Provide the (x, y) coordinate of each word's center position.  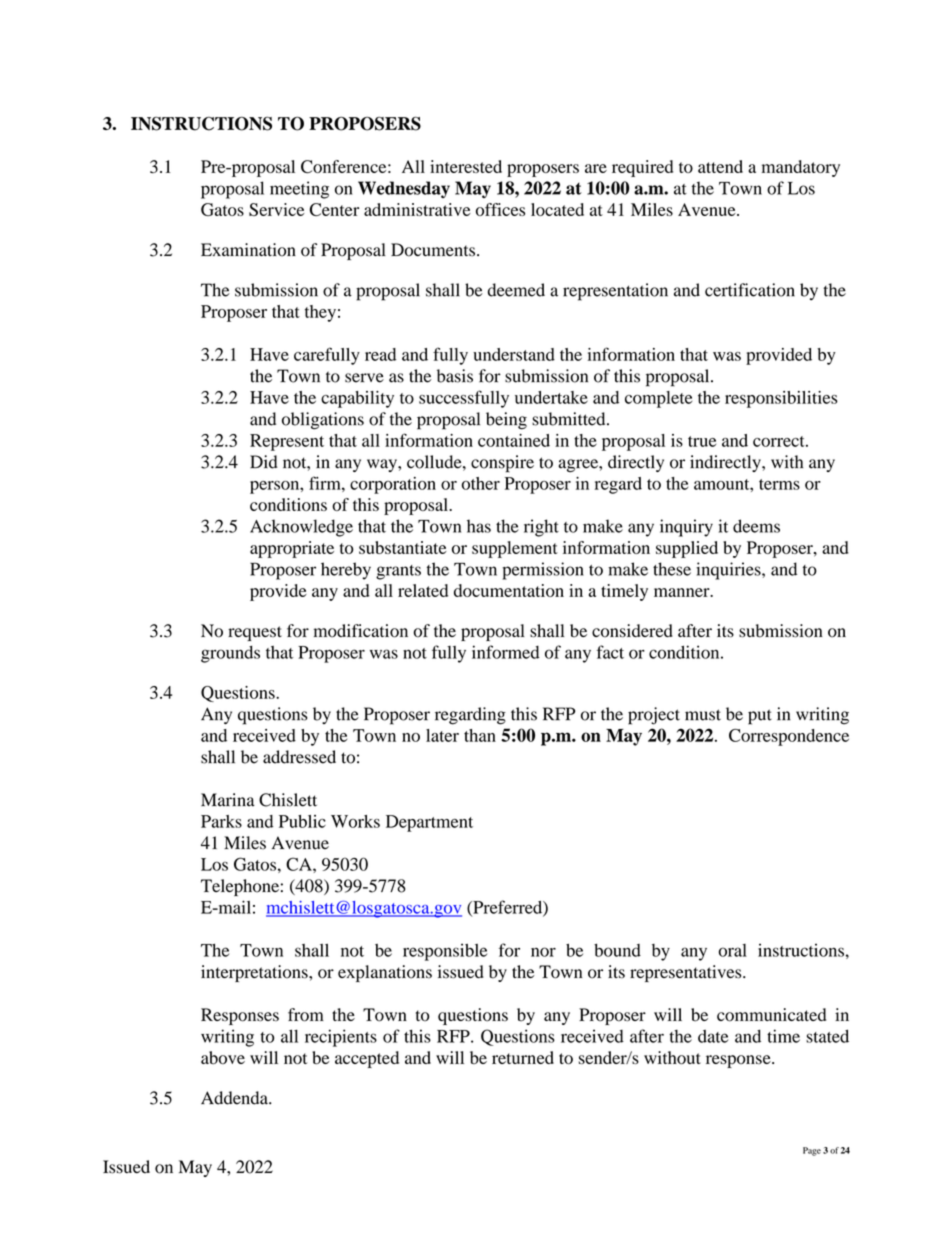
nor (543, 952)
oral (733, 950)
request (255, 633)
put (760, 717)
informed (506, 652)
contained (514, 440)
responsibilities (781, 399)
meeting (299, 190)
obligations (323, 421)
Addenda (235, 1098)
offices (500, 209)
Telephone (240, 887)
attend (720, 166)
